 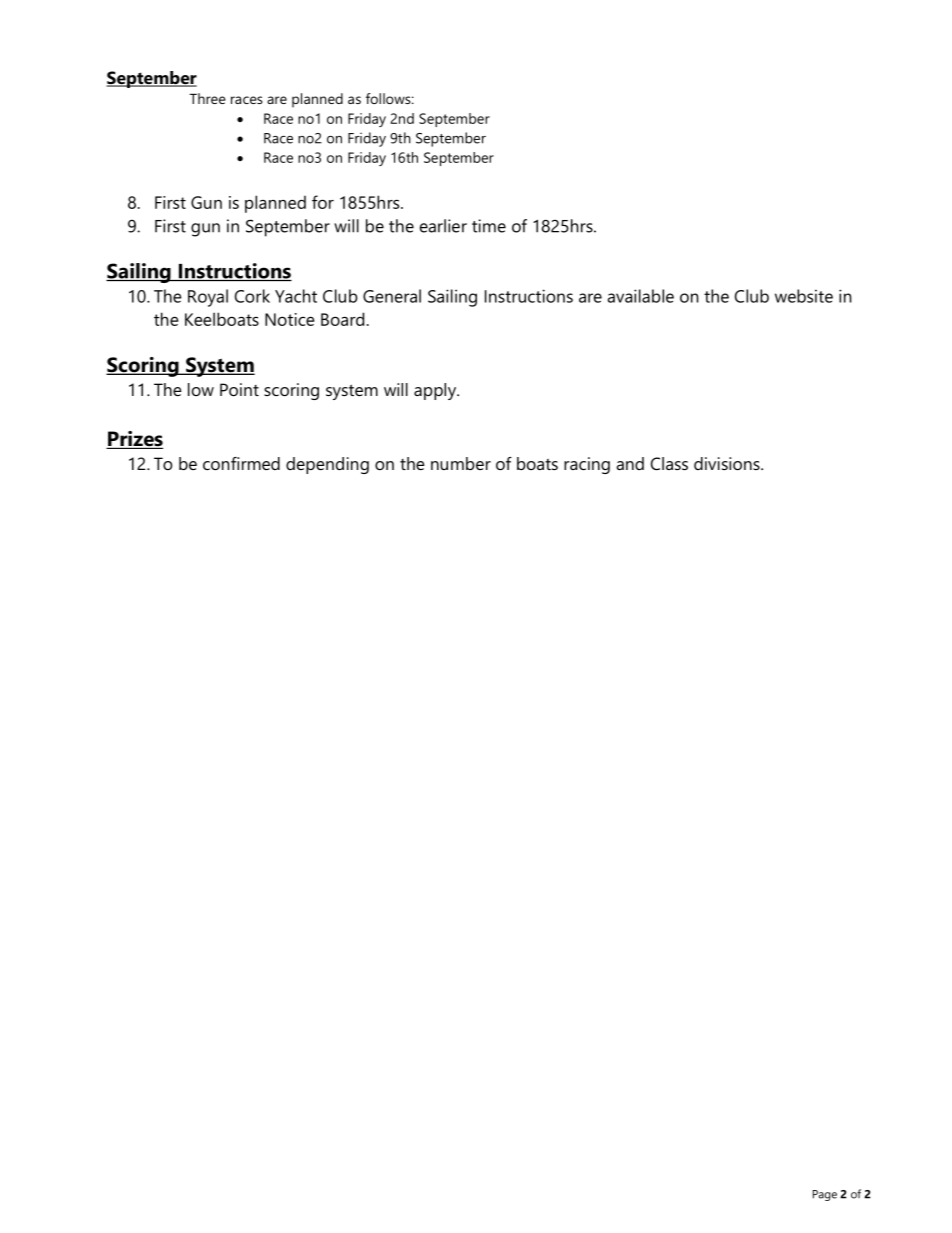 What do you see at coordinates (630, 463) in the screenshot?
I see `and` at bounding box center [630, 463].
